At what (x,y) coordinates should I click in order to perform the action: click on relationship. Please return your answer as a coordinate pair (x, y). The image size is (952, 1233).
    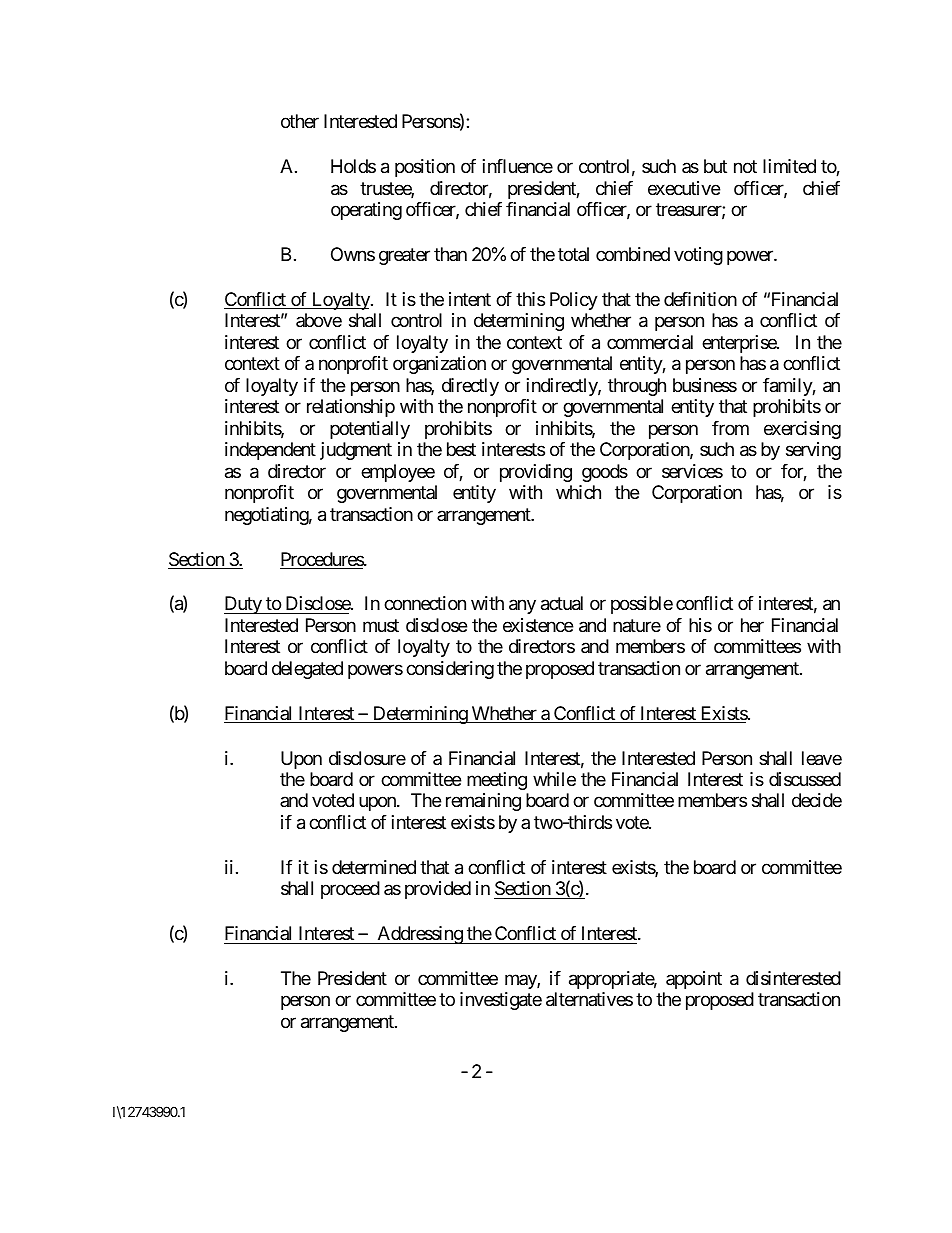
    Looking at the image, I should click on (351, 408).
